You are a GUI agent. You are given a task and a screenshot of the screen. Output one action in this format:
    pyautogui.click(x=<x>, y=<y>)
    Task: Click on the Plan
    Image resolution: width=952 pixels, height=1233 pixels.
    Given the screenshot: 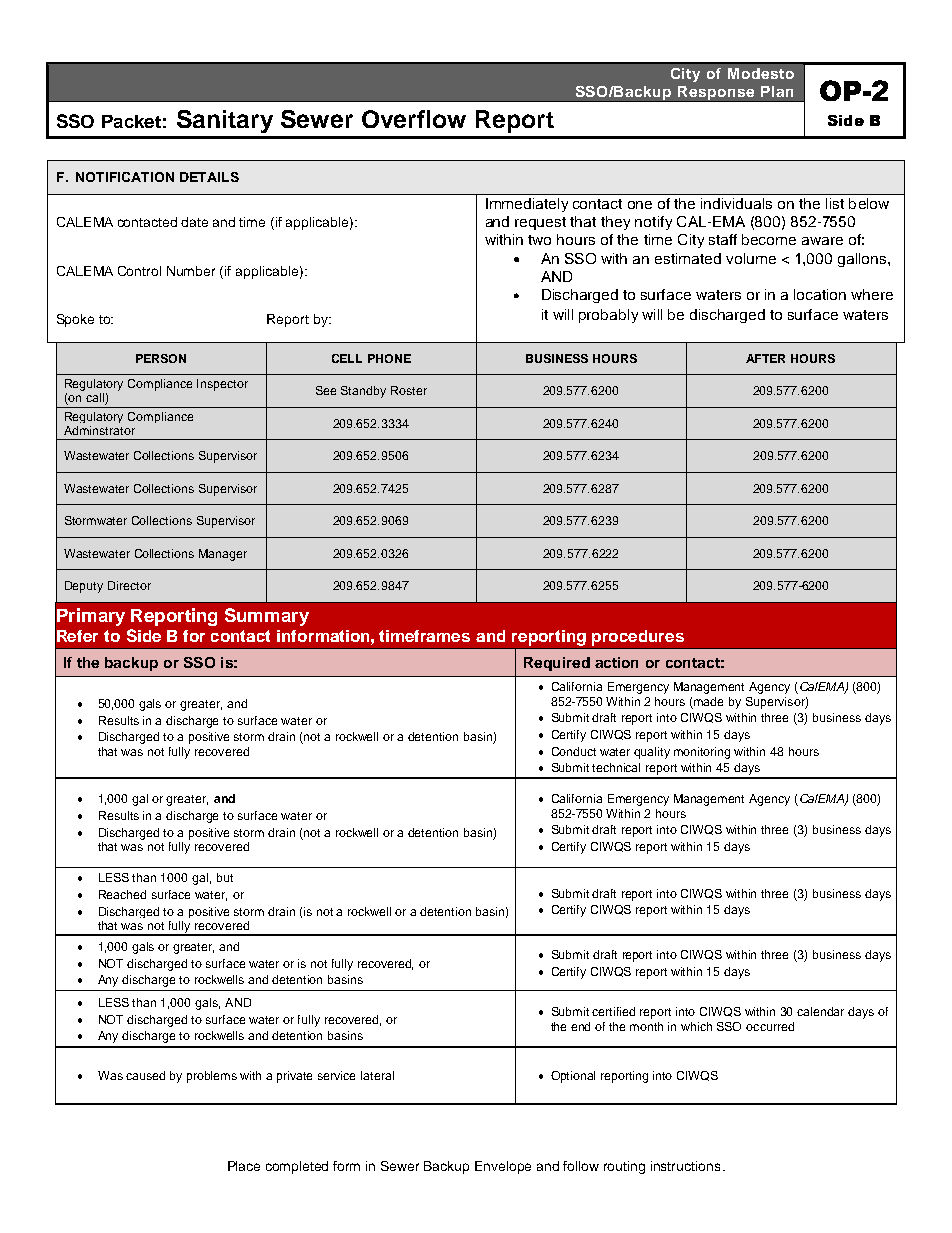 What is the action you would take?
    pyautogui.click(x=777, y=91)
